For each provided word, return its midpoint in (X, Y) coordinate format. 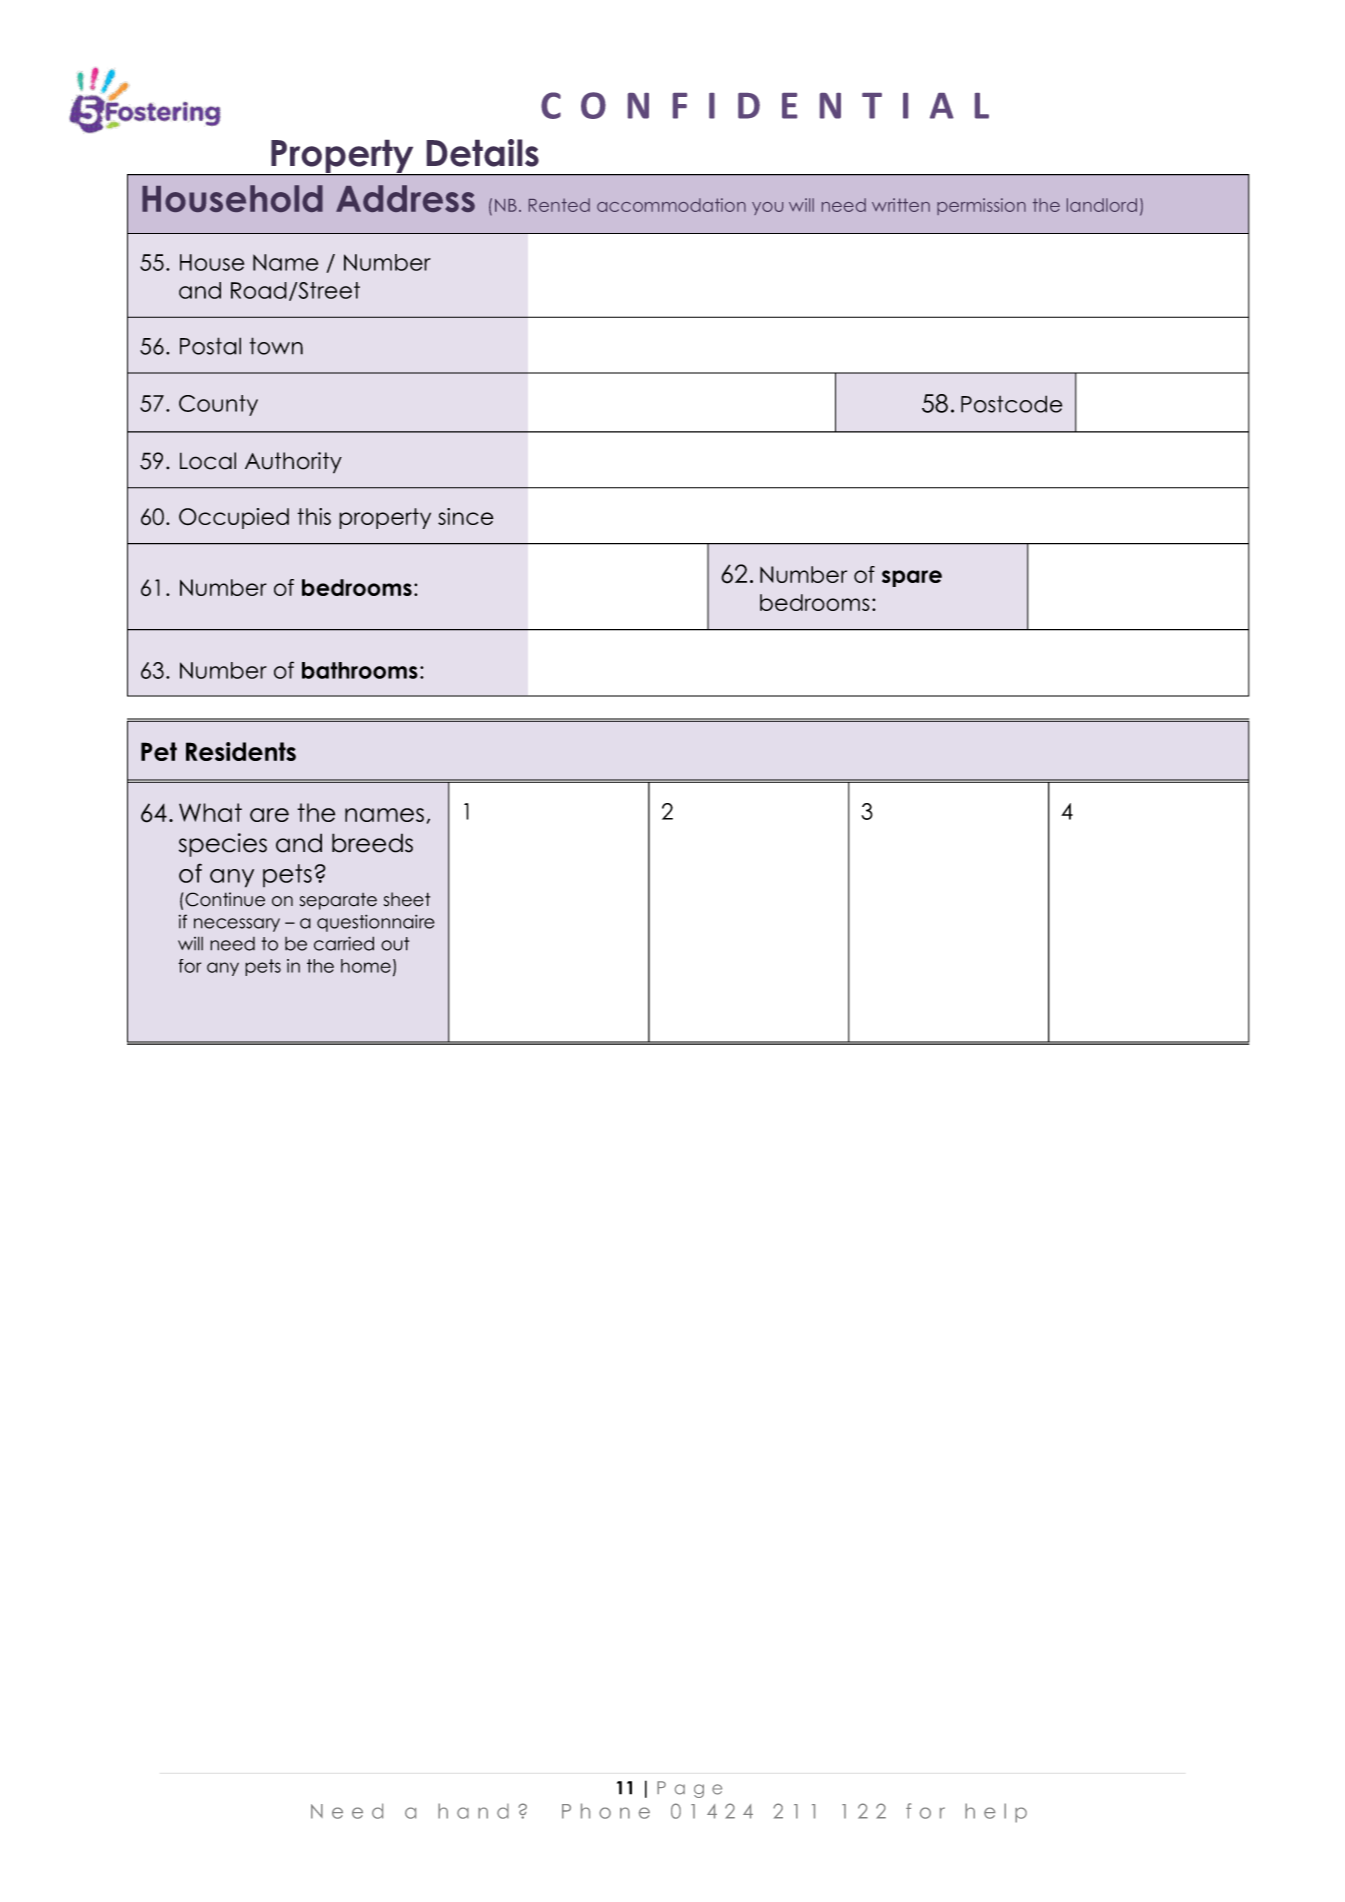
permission (981, 206)
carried (344, 943)
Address (405, 198)
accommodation (671, 205)
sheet (407, 899)
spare (912, 578)
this (314, 516)
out (395, 944)
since (466, 516)
